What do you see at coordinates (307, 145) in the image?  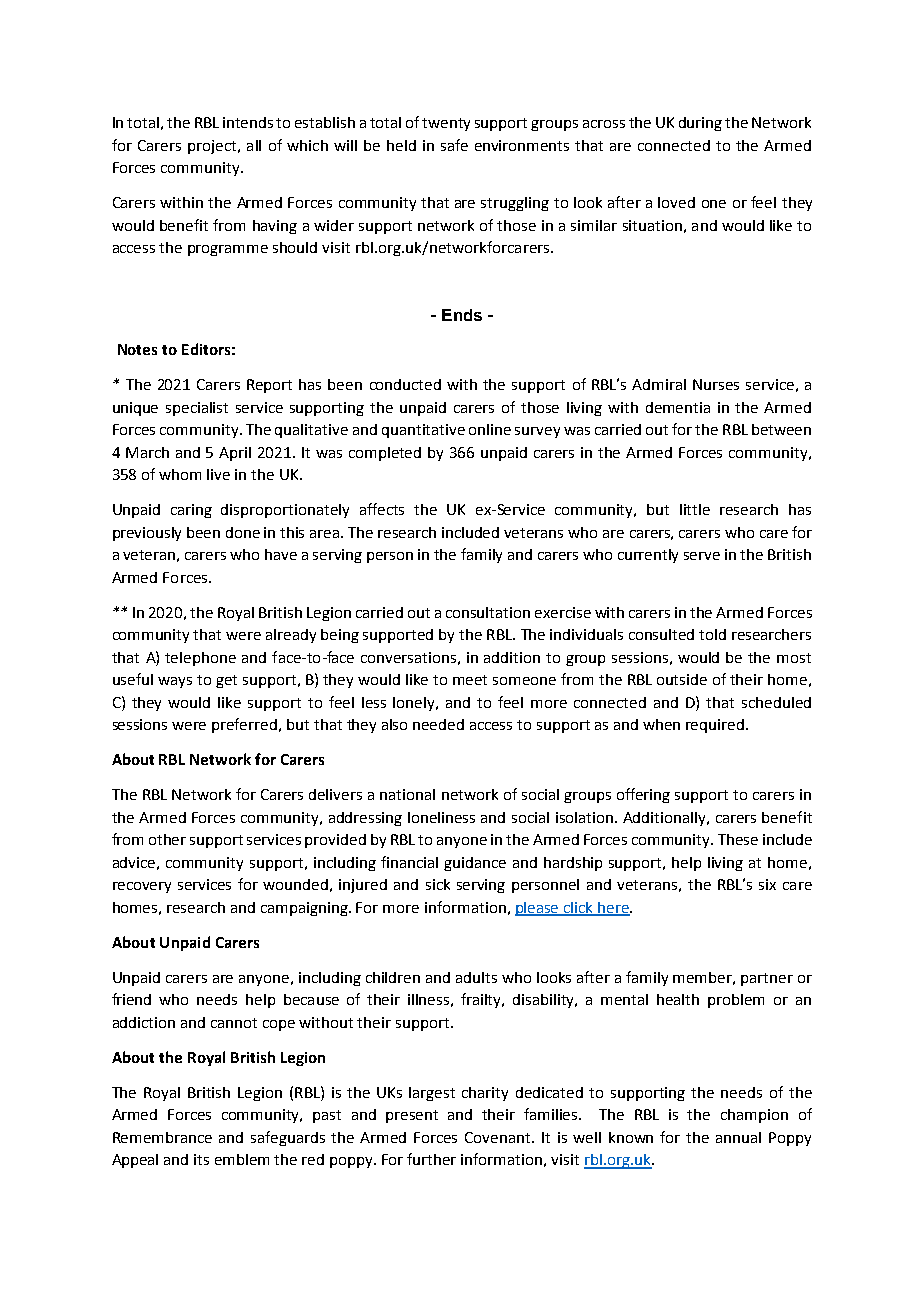 I see `which` at bounding box center [307, 145].
